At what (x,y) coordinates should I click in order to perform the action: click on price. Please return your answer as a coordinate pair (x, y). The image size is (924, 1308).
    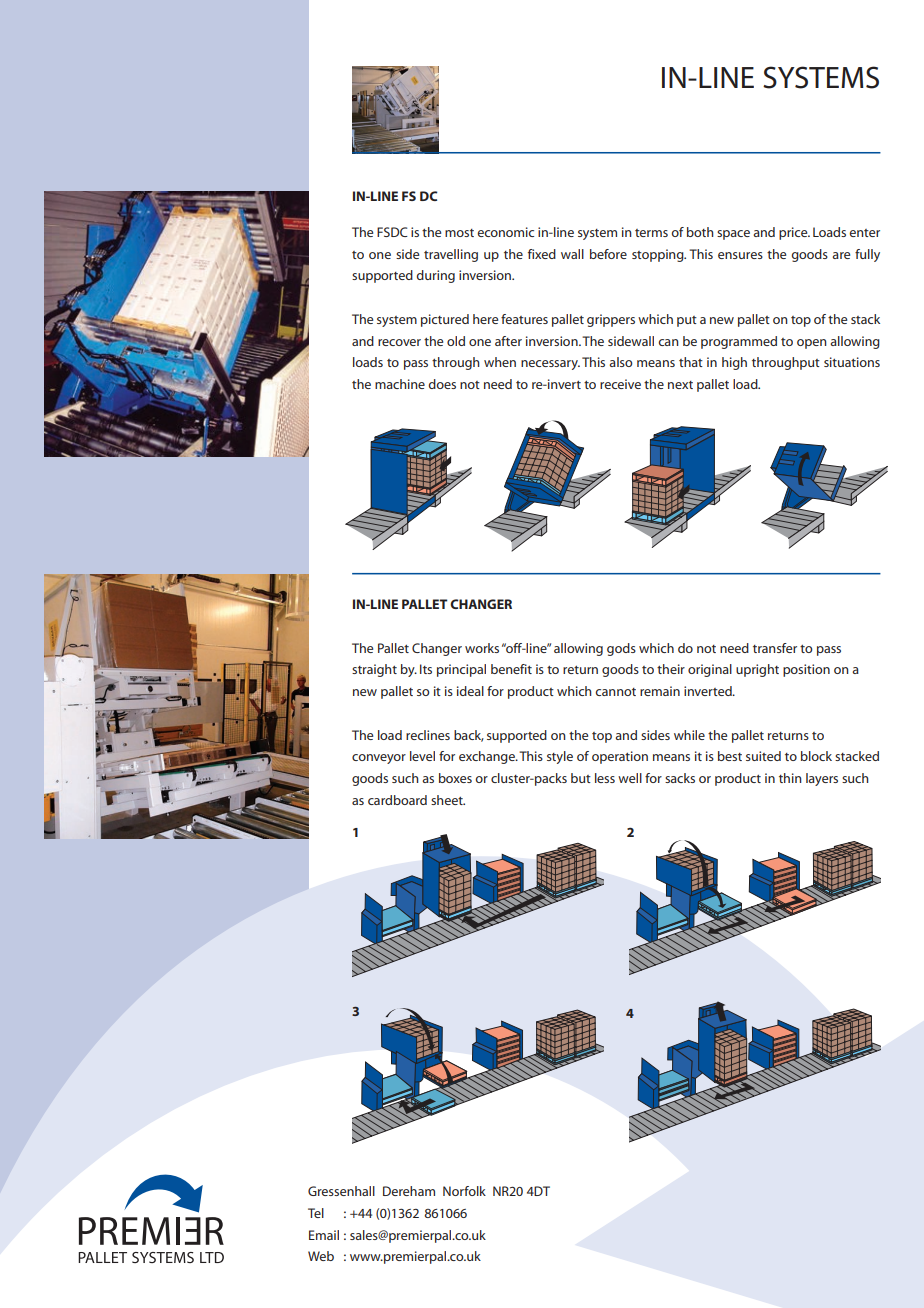
    Looking at the image, I should click on (794, 233).
